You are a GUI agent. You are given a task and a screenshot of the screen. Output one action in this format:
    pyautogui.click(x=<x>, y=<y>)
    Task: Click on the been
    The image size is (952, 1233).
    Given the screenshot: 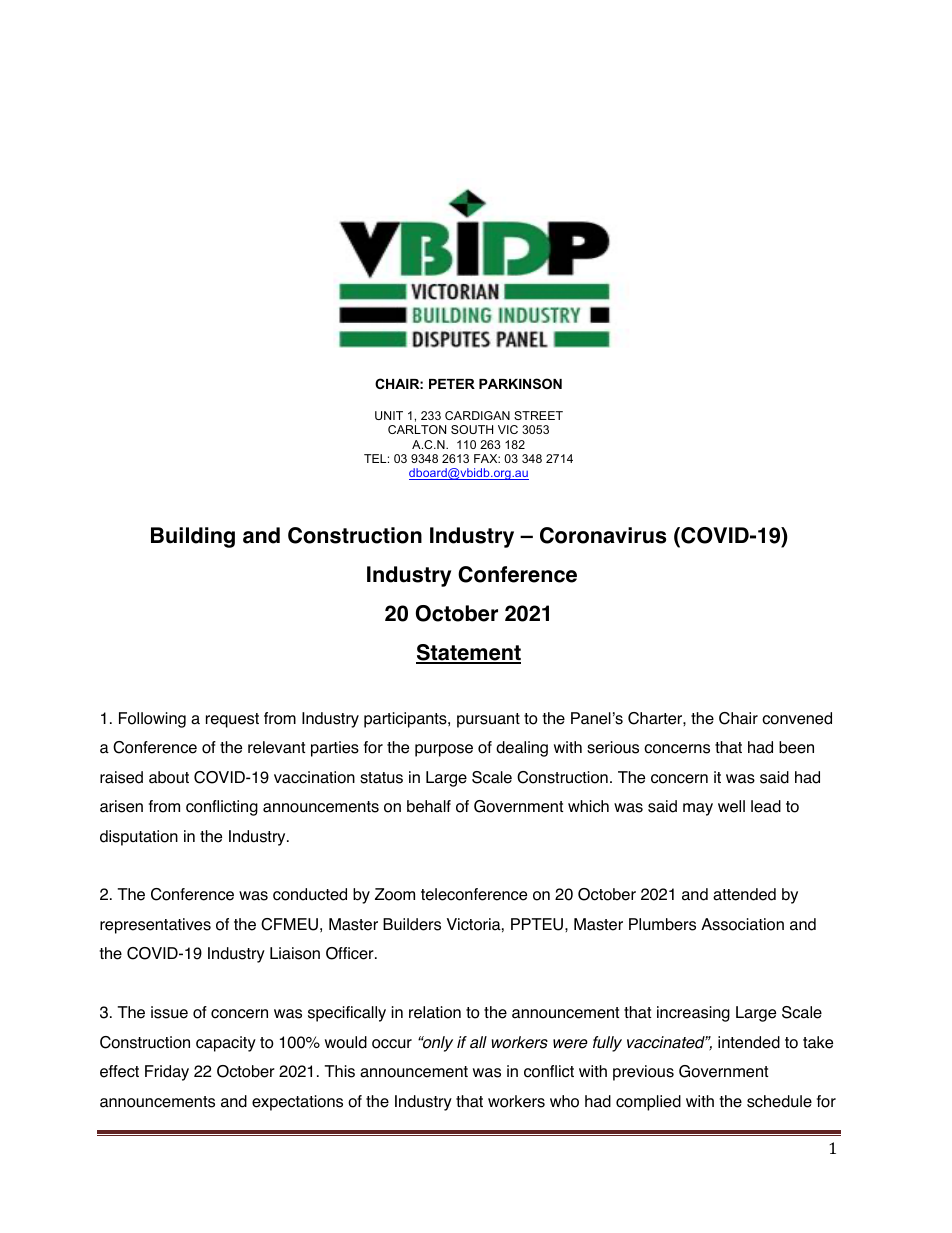 What is the action you would take?
    pyautogui.click(x=796, y=747)
